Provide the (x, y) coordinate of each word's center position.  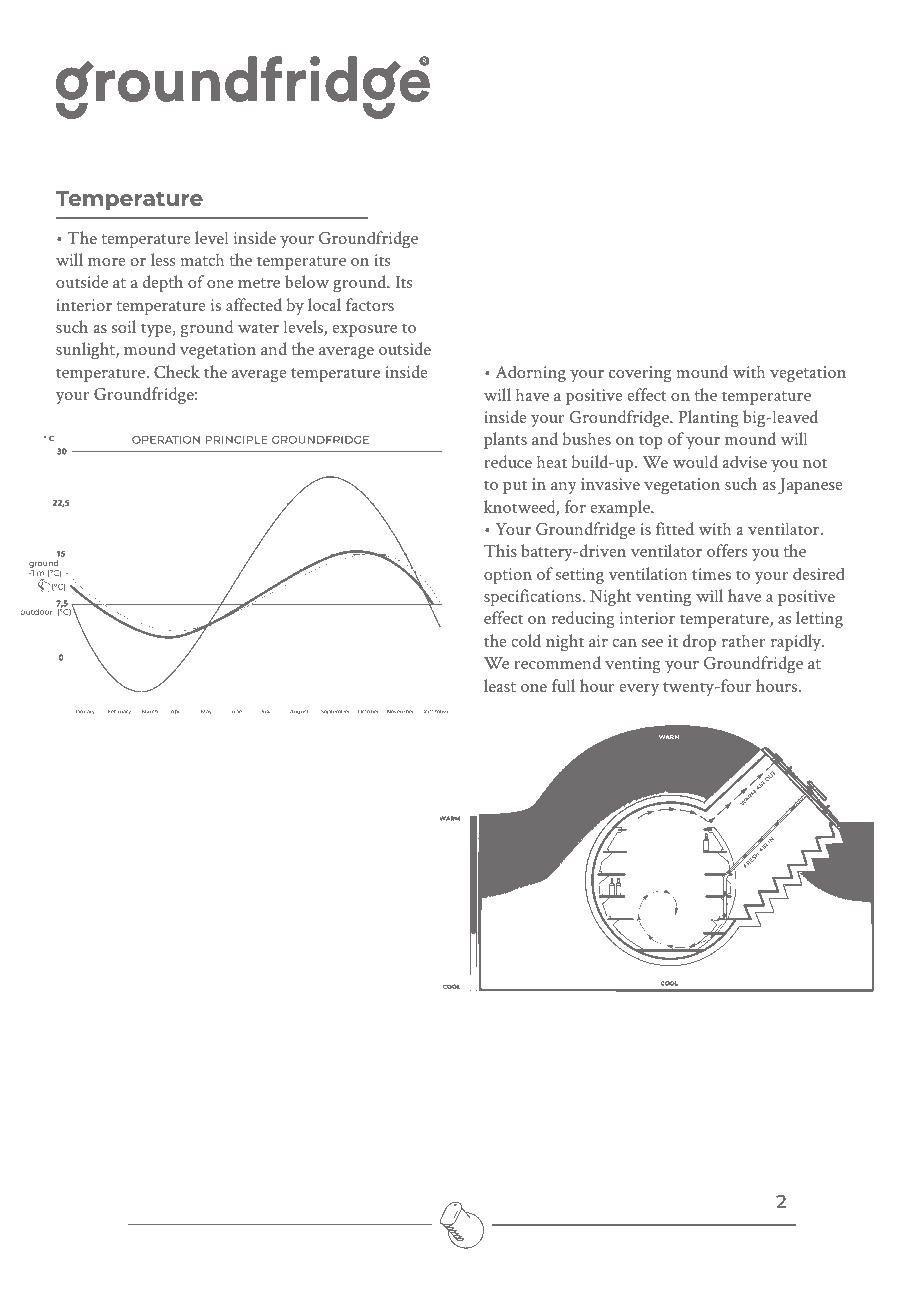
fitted (675, 528)
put (515, 487)
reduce (508, 461)
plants (505, 440)
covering (640, 374)
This (500, 550)
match (202, 259)
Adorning (531, 373)
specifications (533, 597)
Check (177, 371)
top (651, 442)
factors (370, 304)
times (711, 574)
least (500, 685)
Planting (708, 418)
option (508, 576)
